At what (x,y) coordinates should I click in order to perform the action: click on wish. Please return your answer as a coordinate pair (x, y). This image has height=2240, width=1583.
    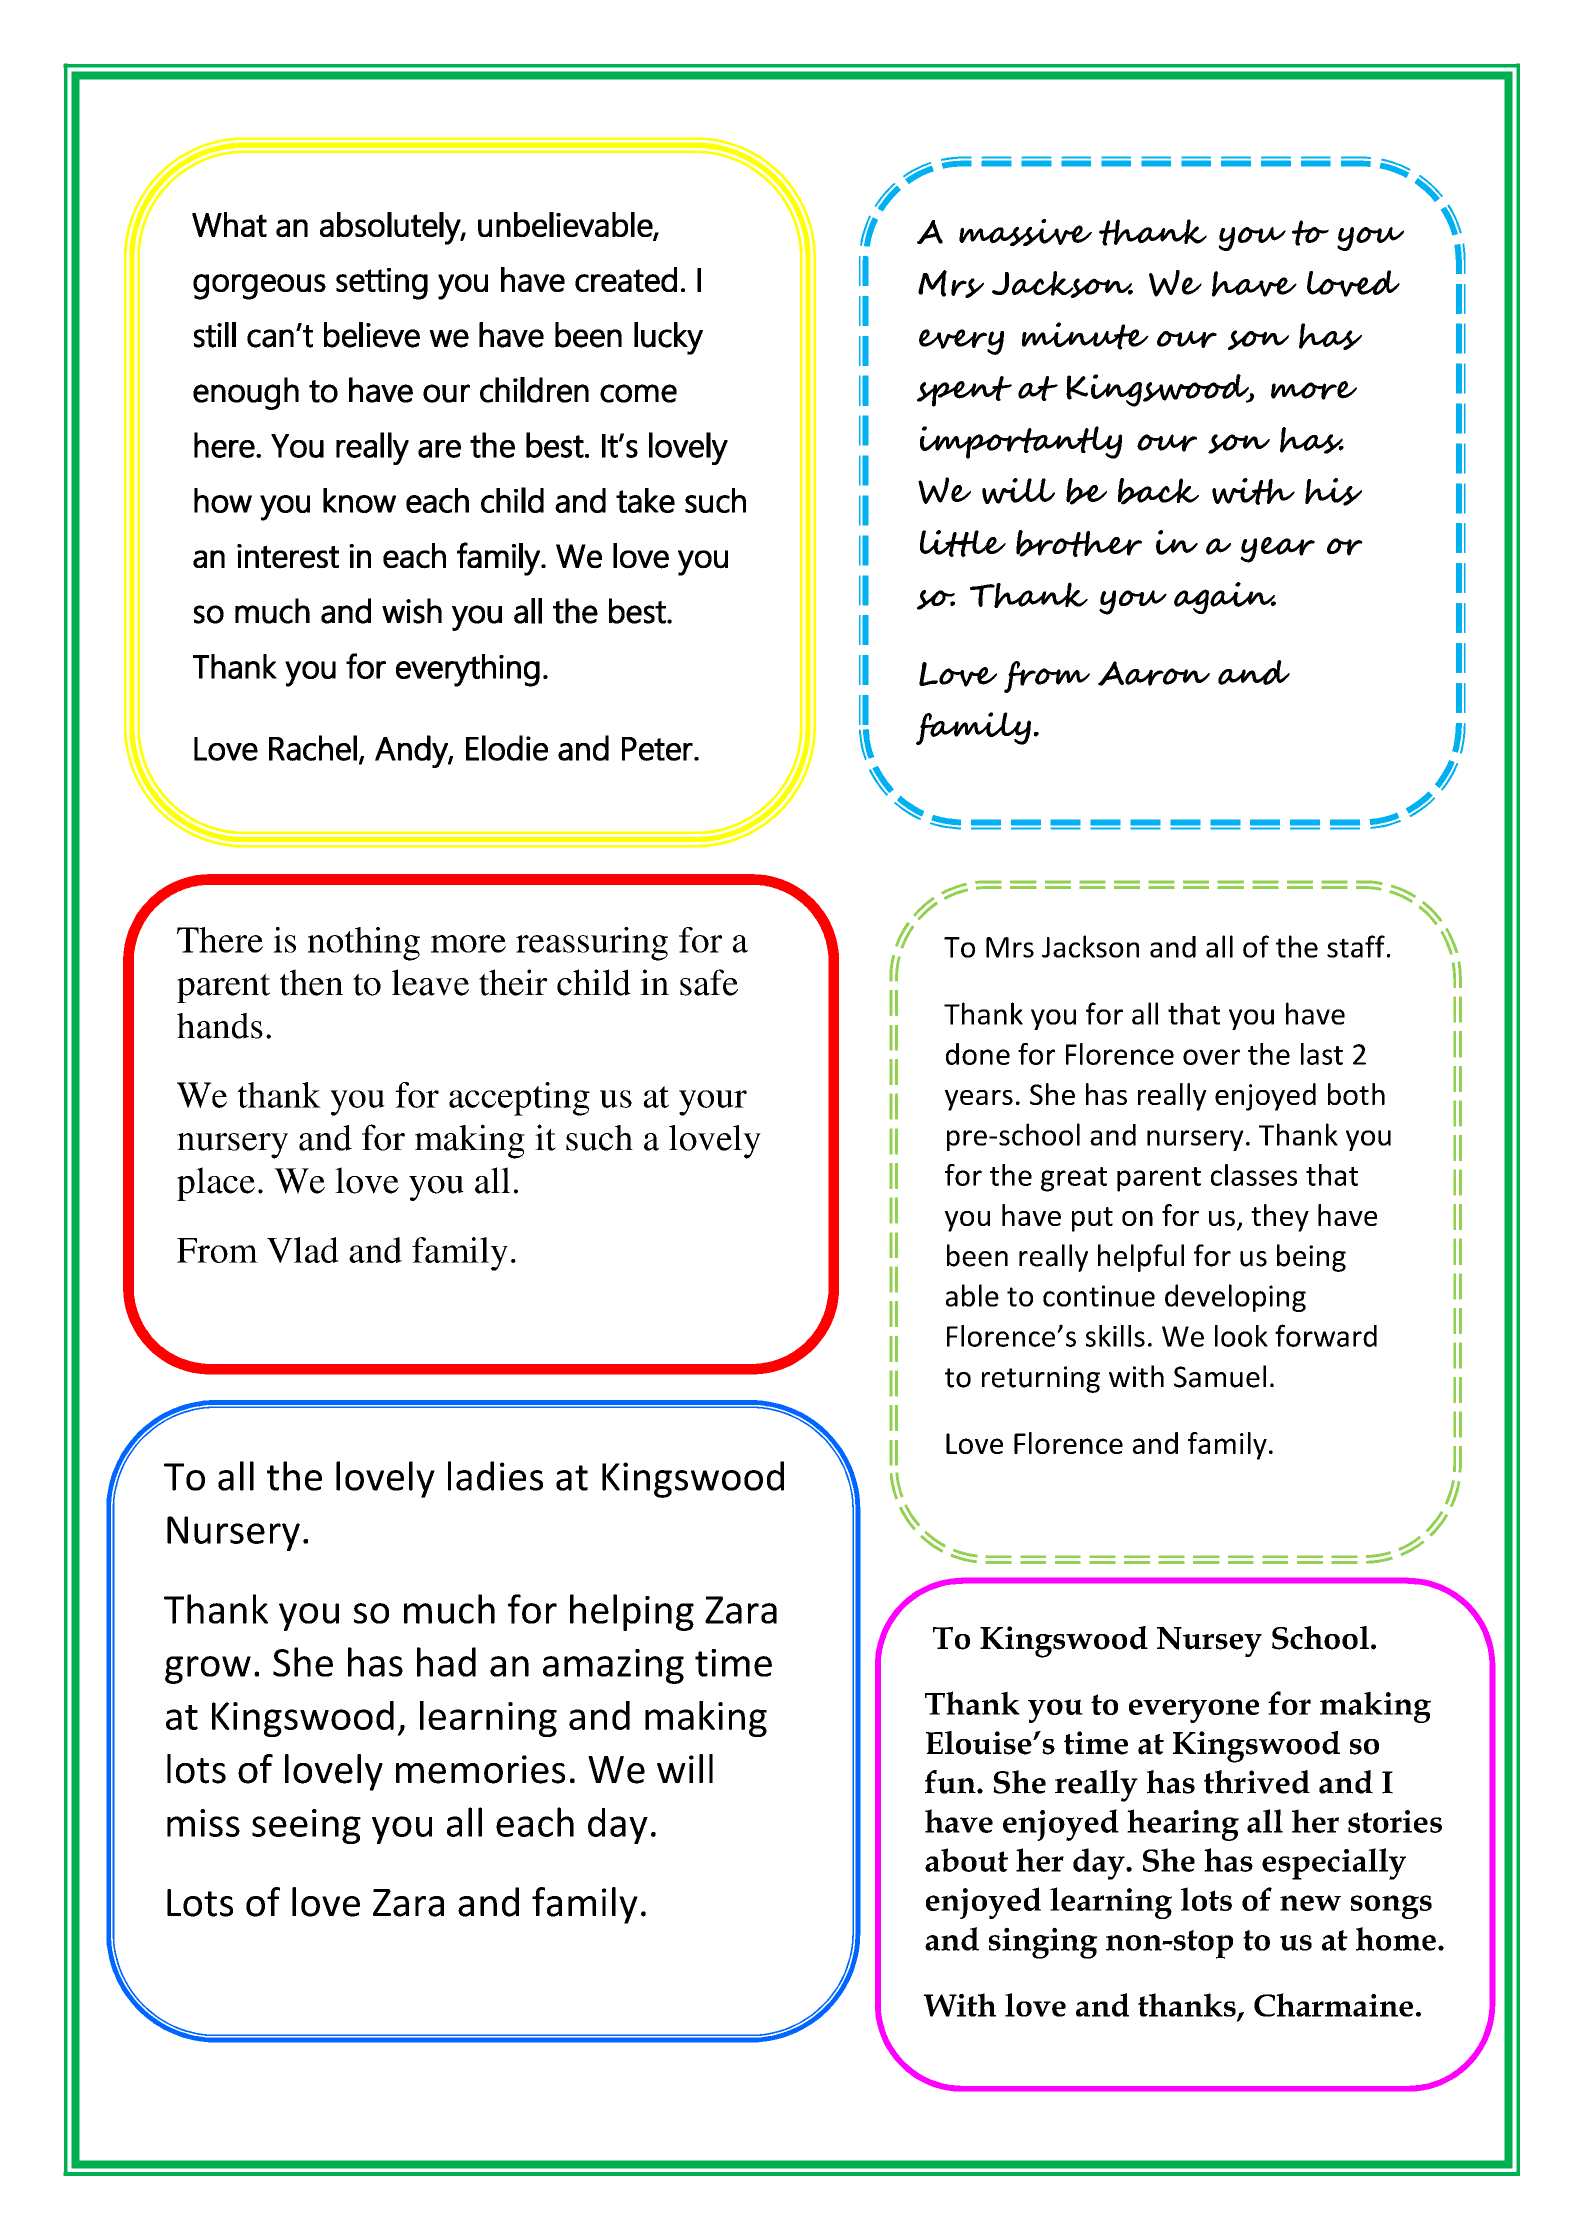
    Looking at the image, I should click on (412, 611).
